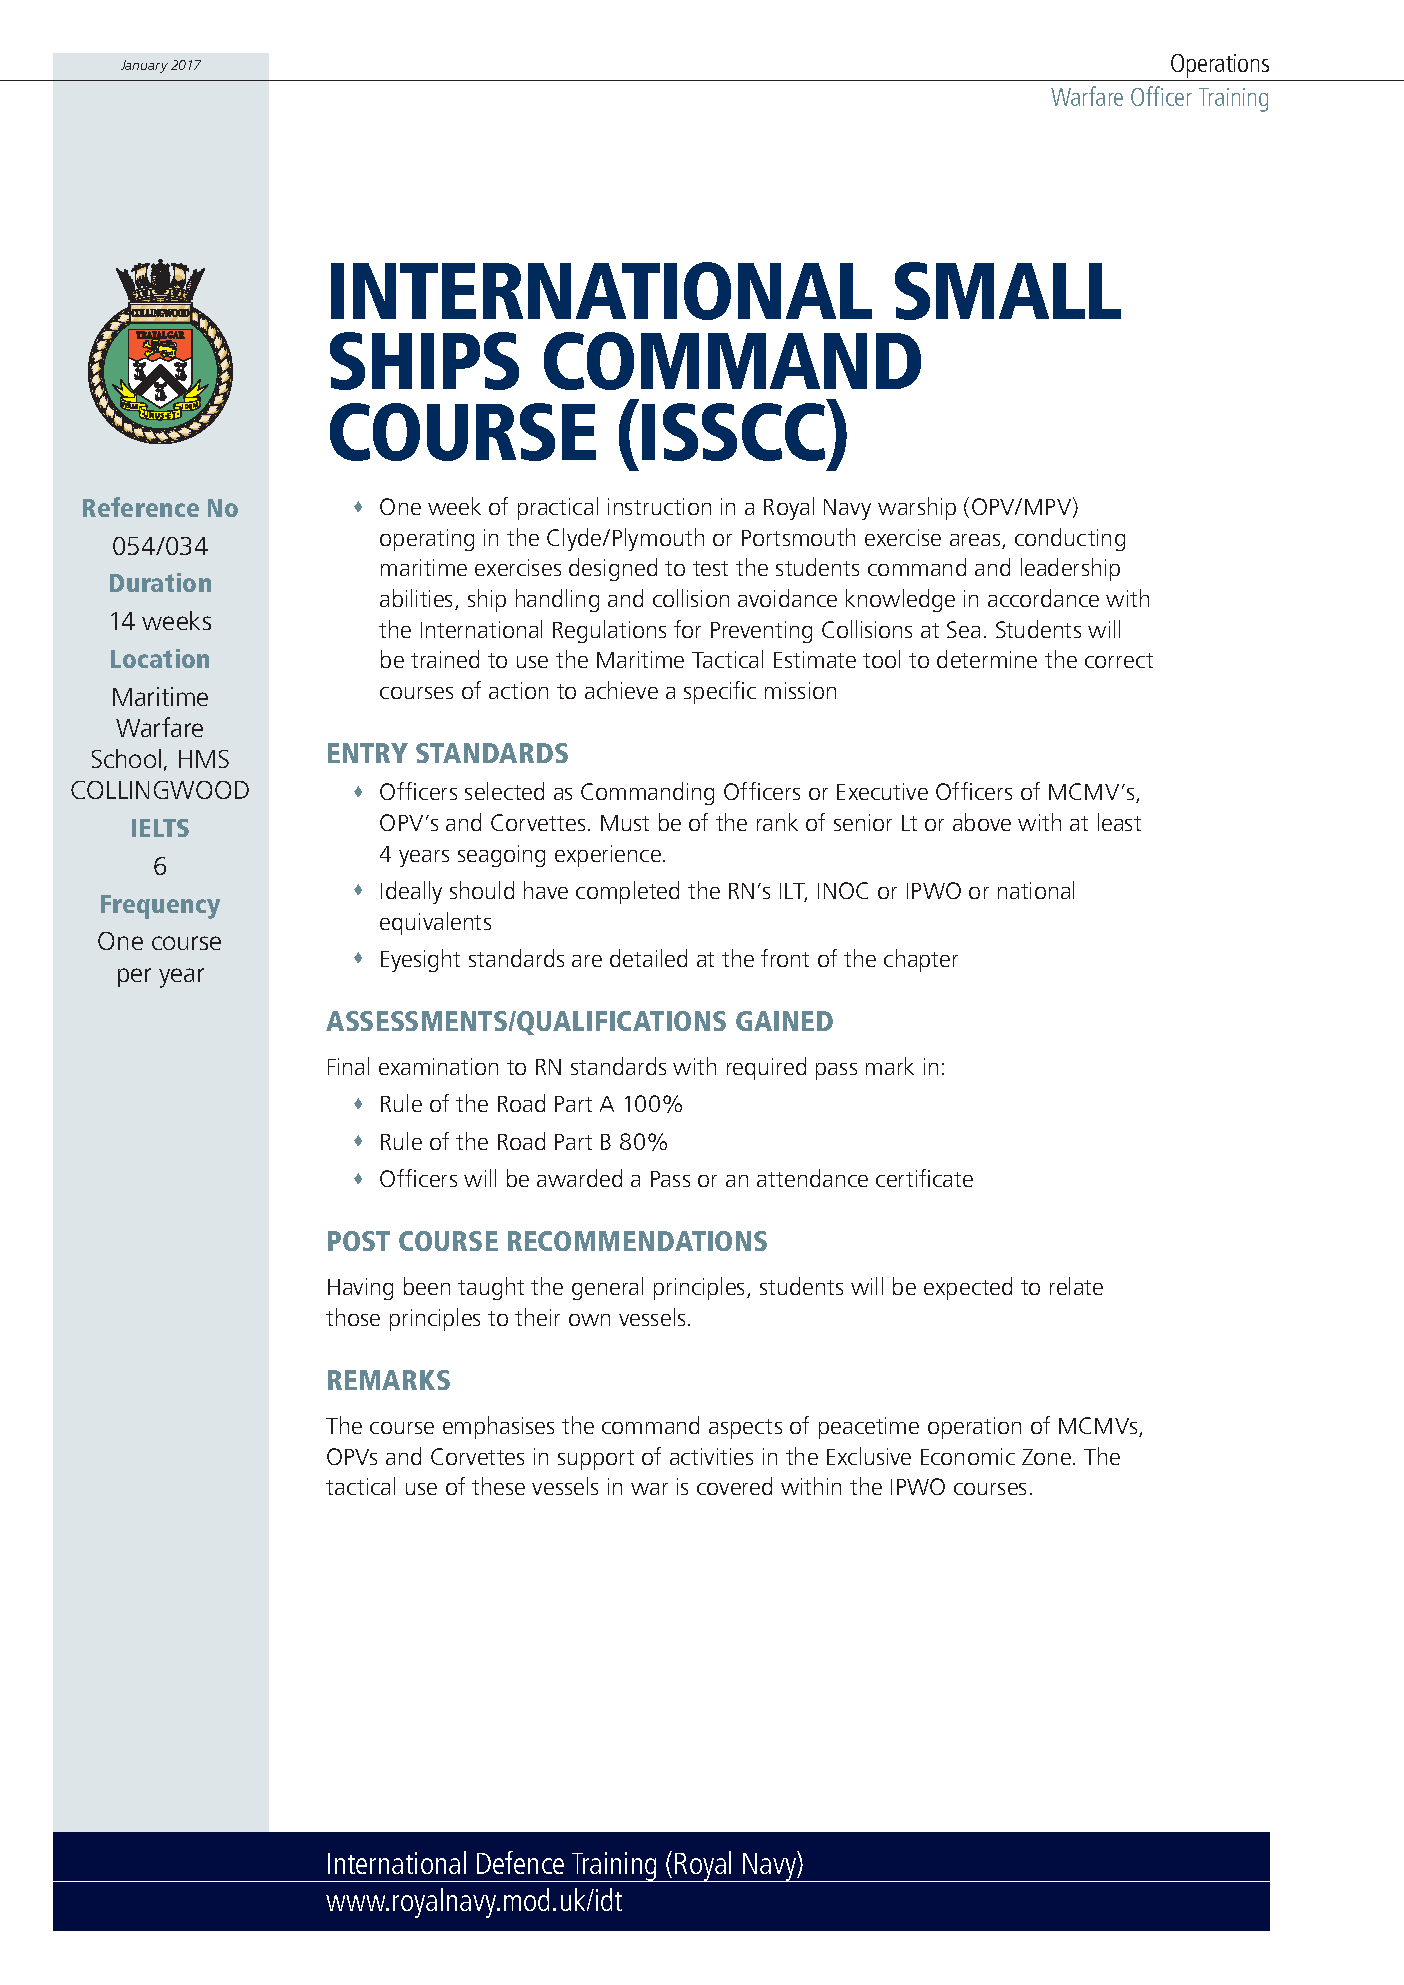 This page has width=1404, height=1985. What do you see at coordinates (520, 1862) in the page?
I see `Defence` at bounding box center [520, 1862].
